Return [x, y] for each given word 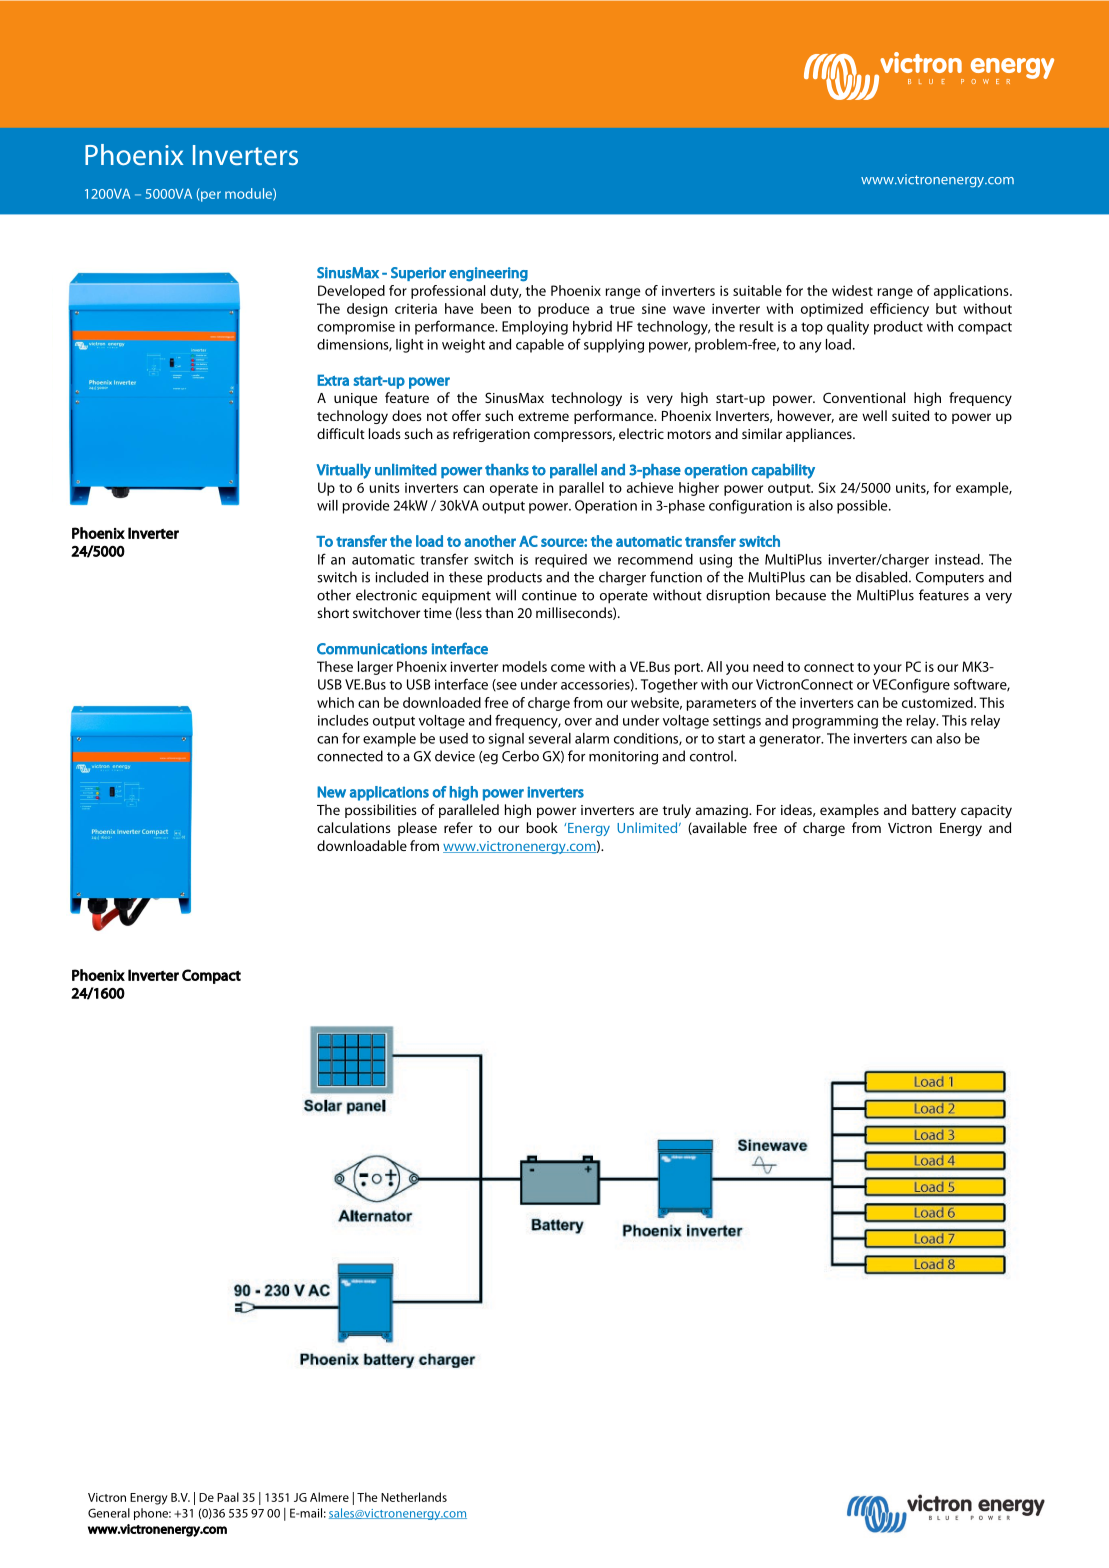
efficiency [899, 310]
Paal [228, 1497]
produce [563, 310]
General [109, 1513]
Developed [351, 292]
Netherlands [414, 1497]
